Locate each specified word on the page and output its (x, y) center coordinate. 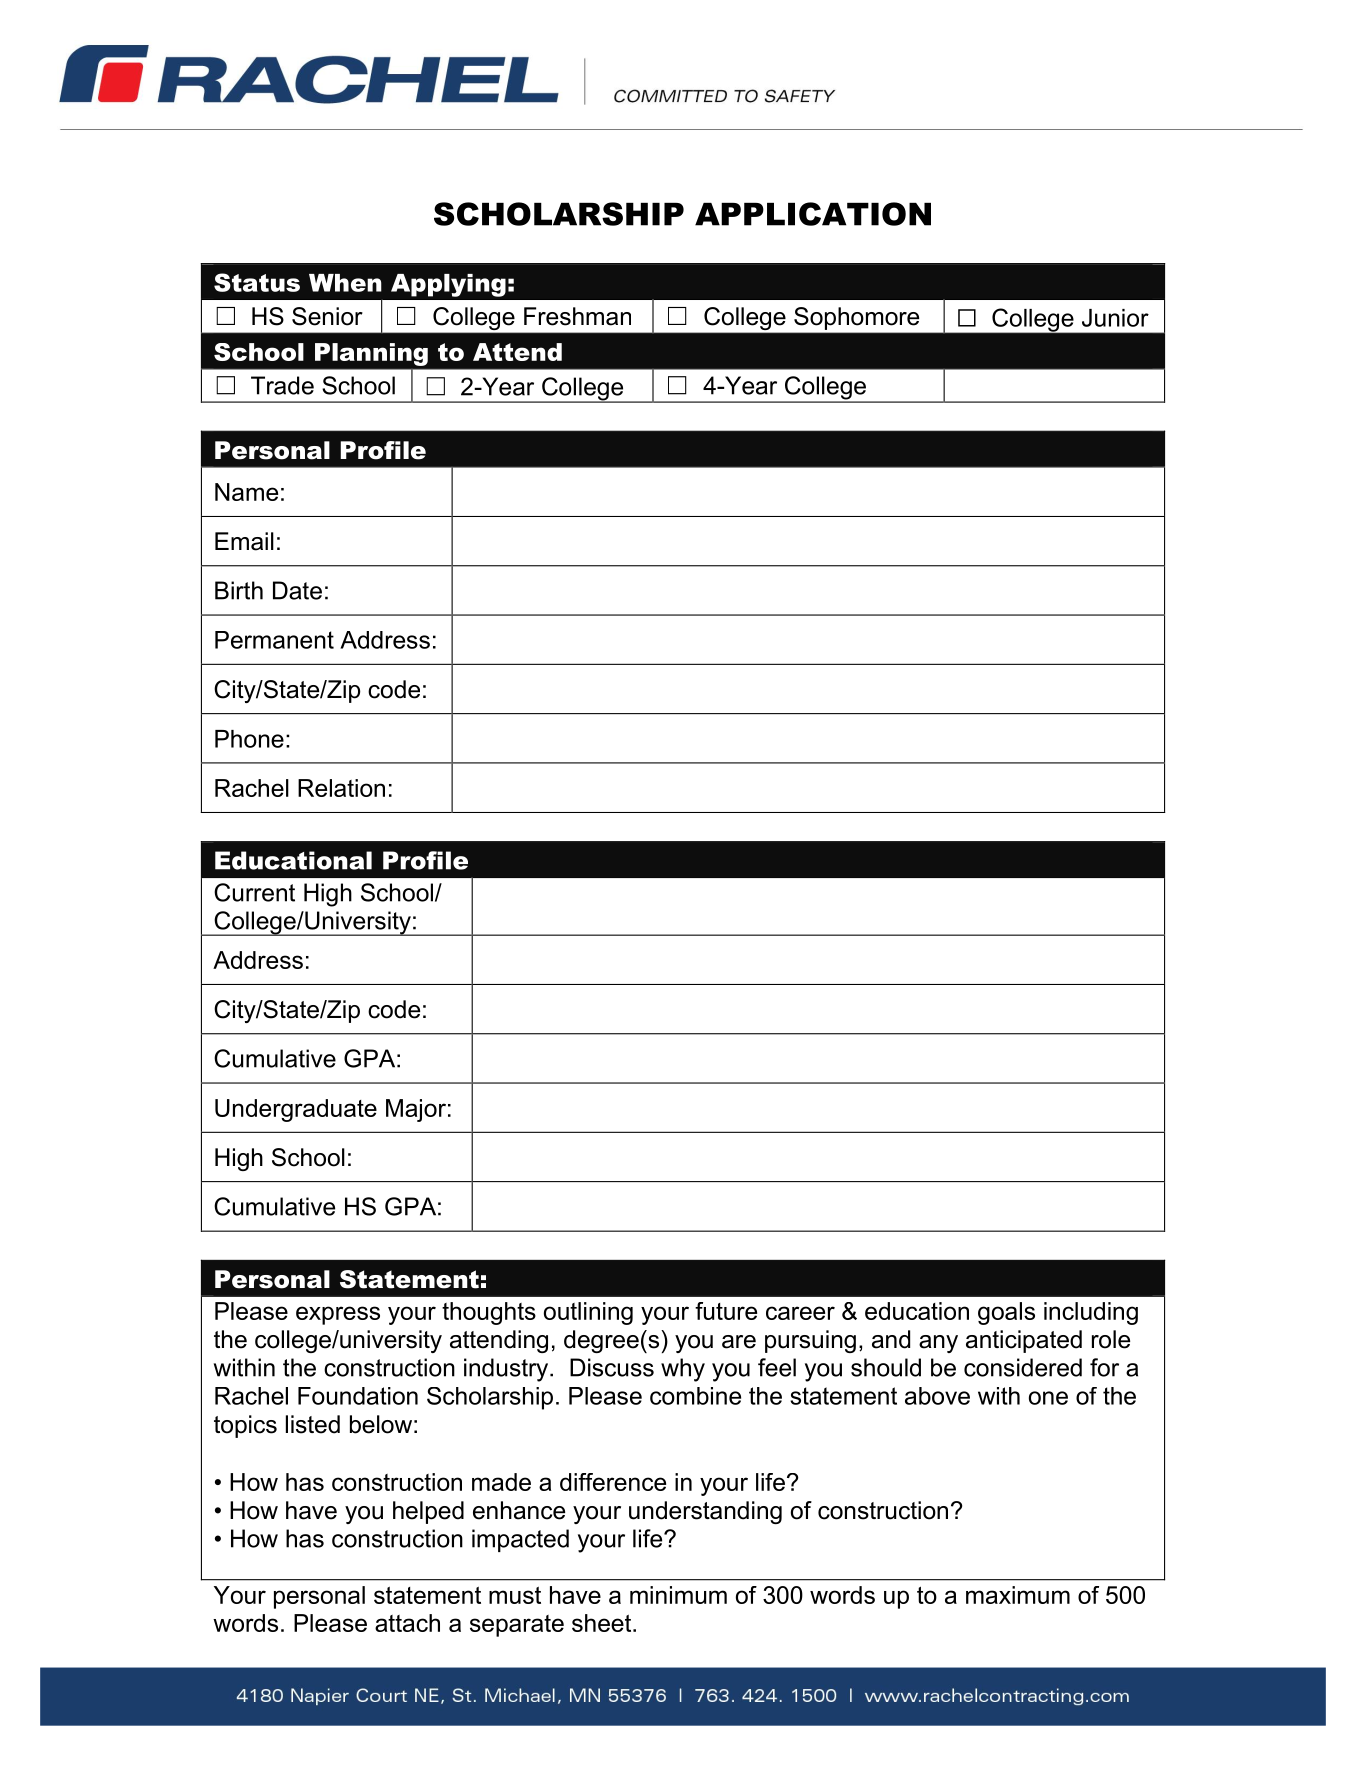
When (345, 283)
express (338, 1315)
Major (416, 1110)
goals (1006, 1313)
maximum (1018, 1595)
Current (254, 892)
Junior (1115, 318)
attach (407, 1623)
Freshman (577, 316)
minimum (678, 1595)
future (726, 1311)
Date (297, 590)
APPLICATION (813, 214)
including (1091, 1313)
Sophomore (856, 318)
